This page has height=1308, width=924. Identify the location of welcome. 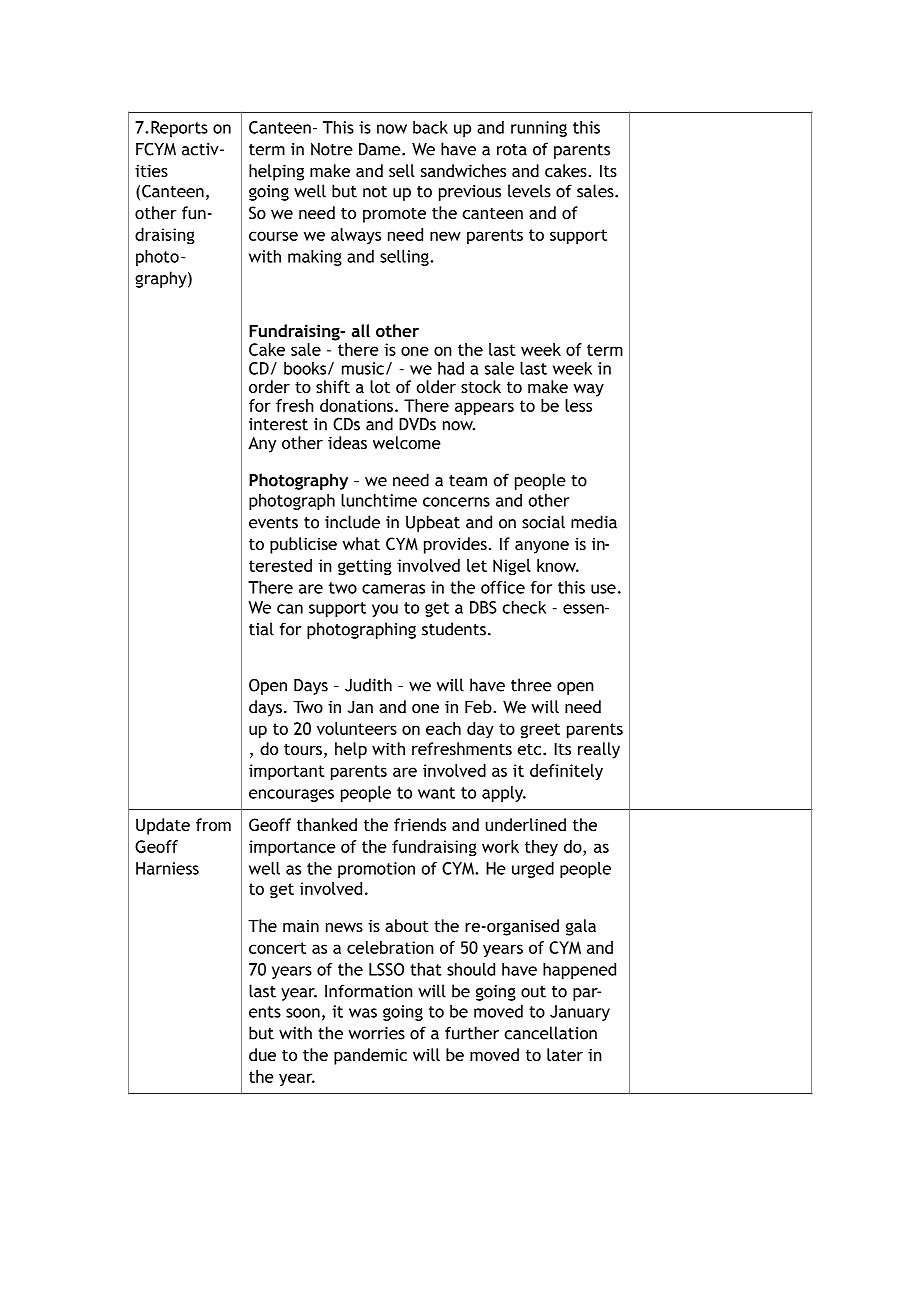
(407, 442).
